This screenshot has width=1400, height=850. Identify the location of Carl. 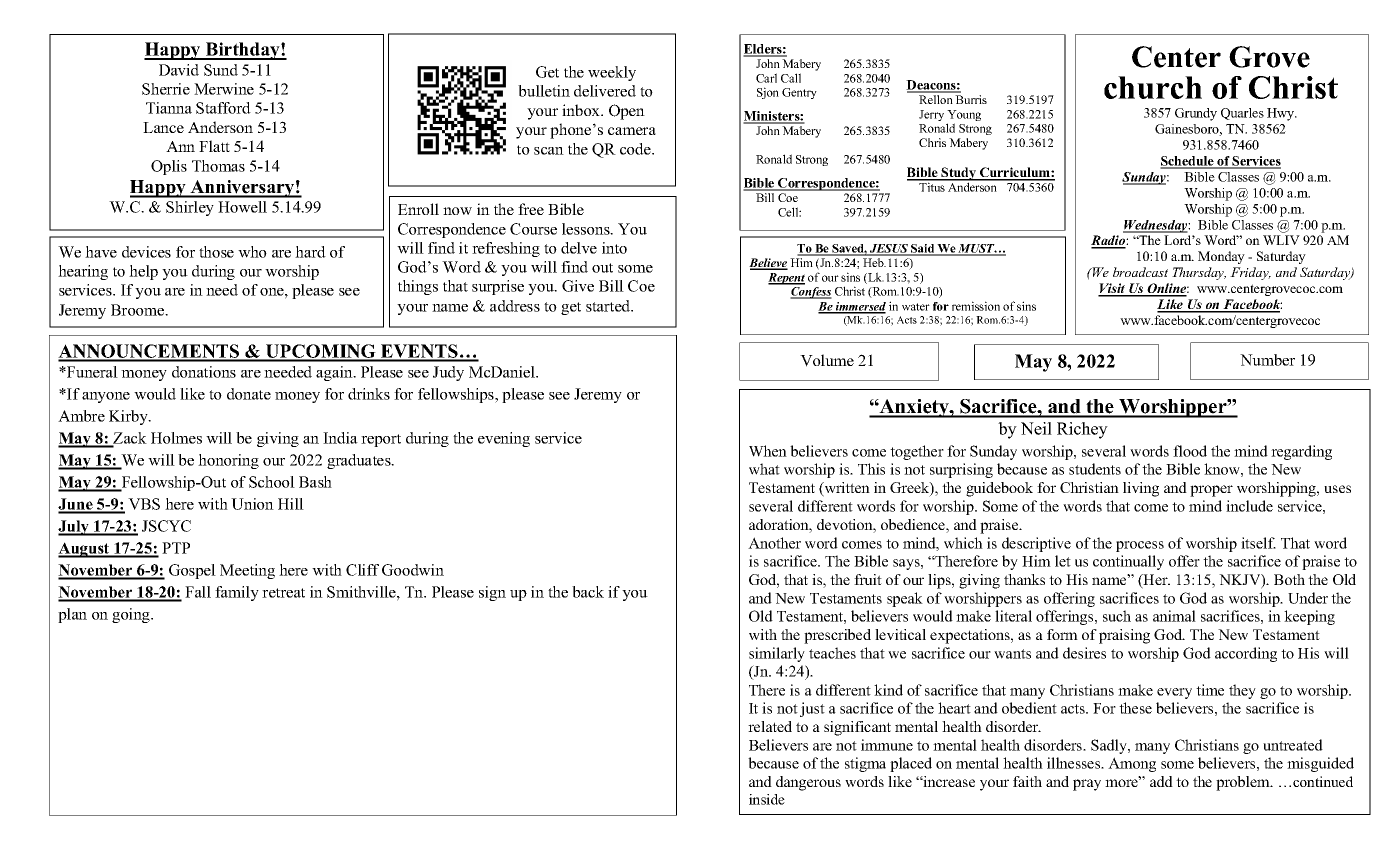
(766, 78).
